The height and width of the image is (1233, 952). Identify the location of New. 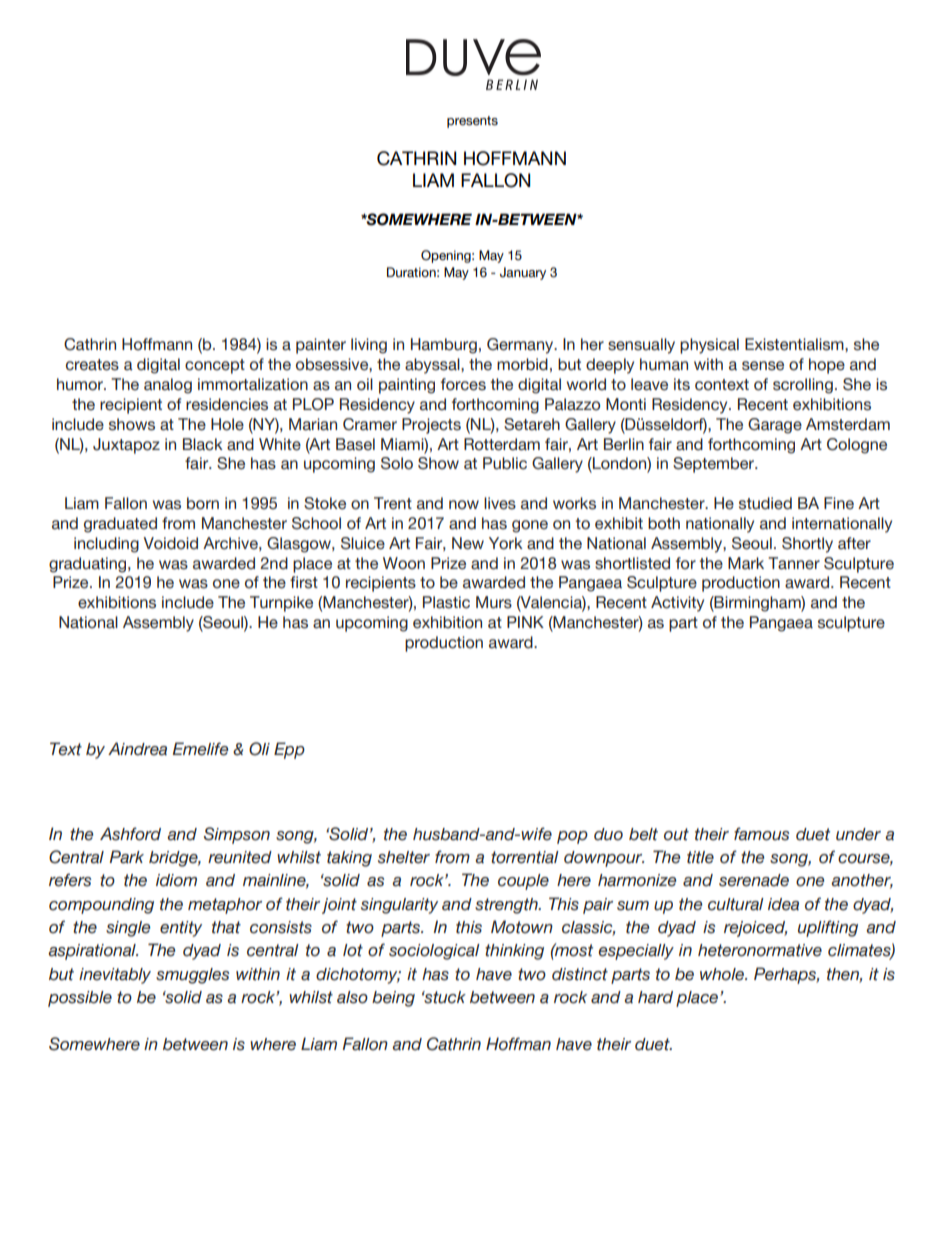
(468, 543).
